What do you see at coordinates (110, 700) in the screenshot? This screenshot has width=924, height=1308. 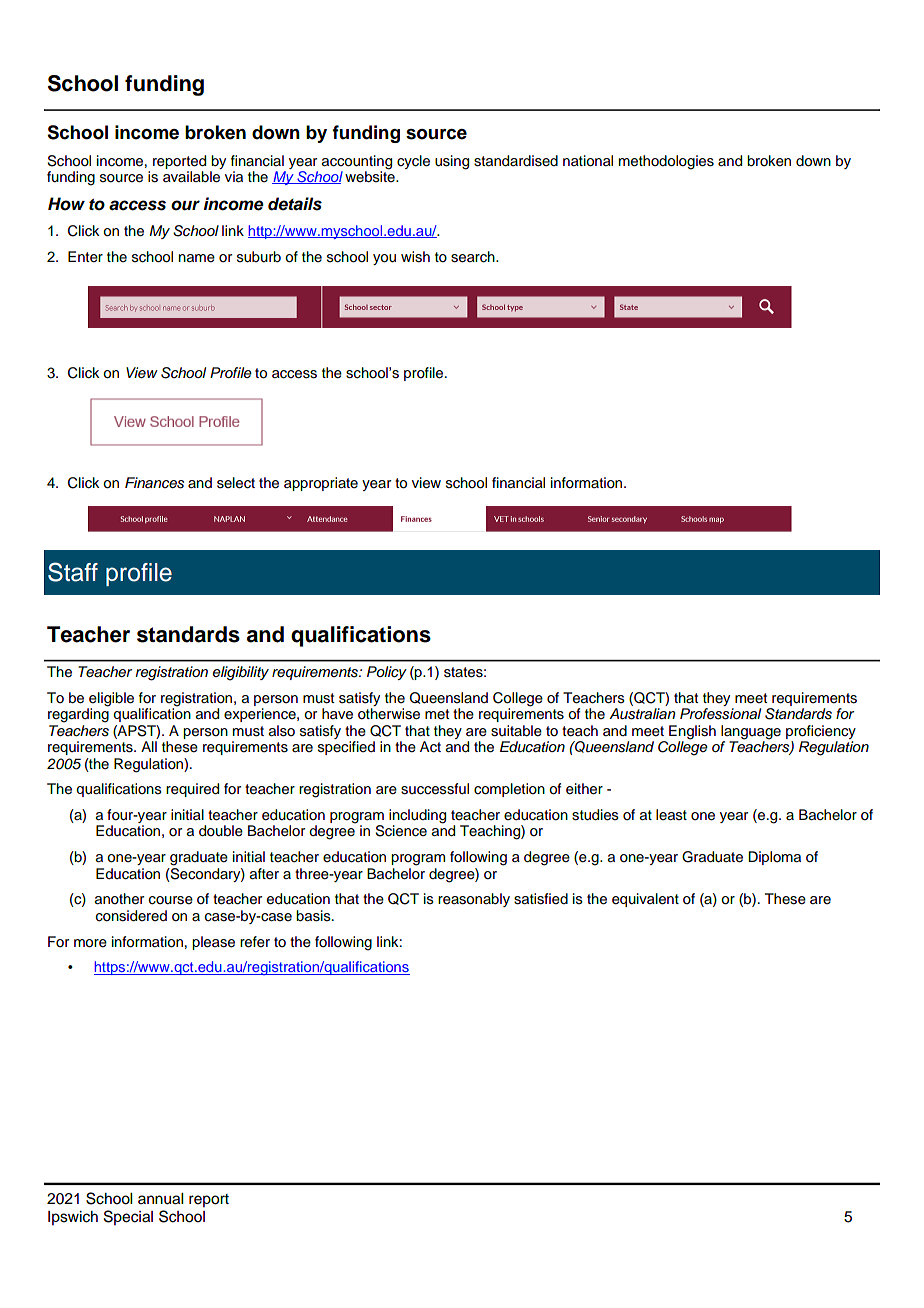 I see `eligible` at bounding box center [110, 700].
